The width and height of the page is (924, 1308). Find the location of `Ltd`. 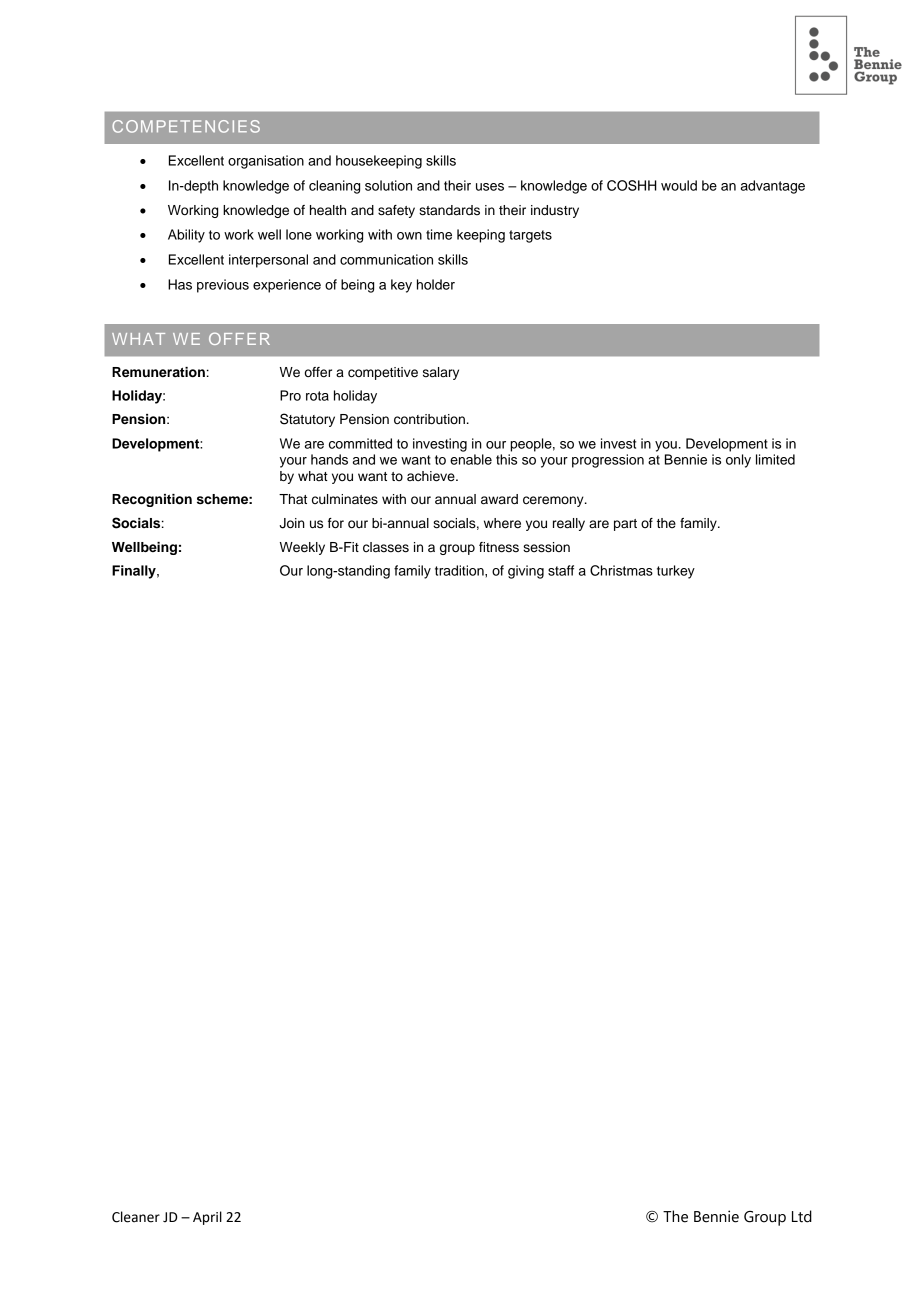

Ltd is located at coordinates (802, 1216).
